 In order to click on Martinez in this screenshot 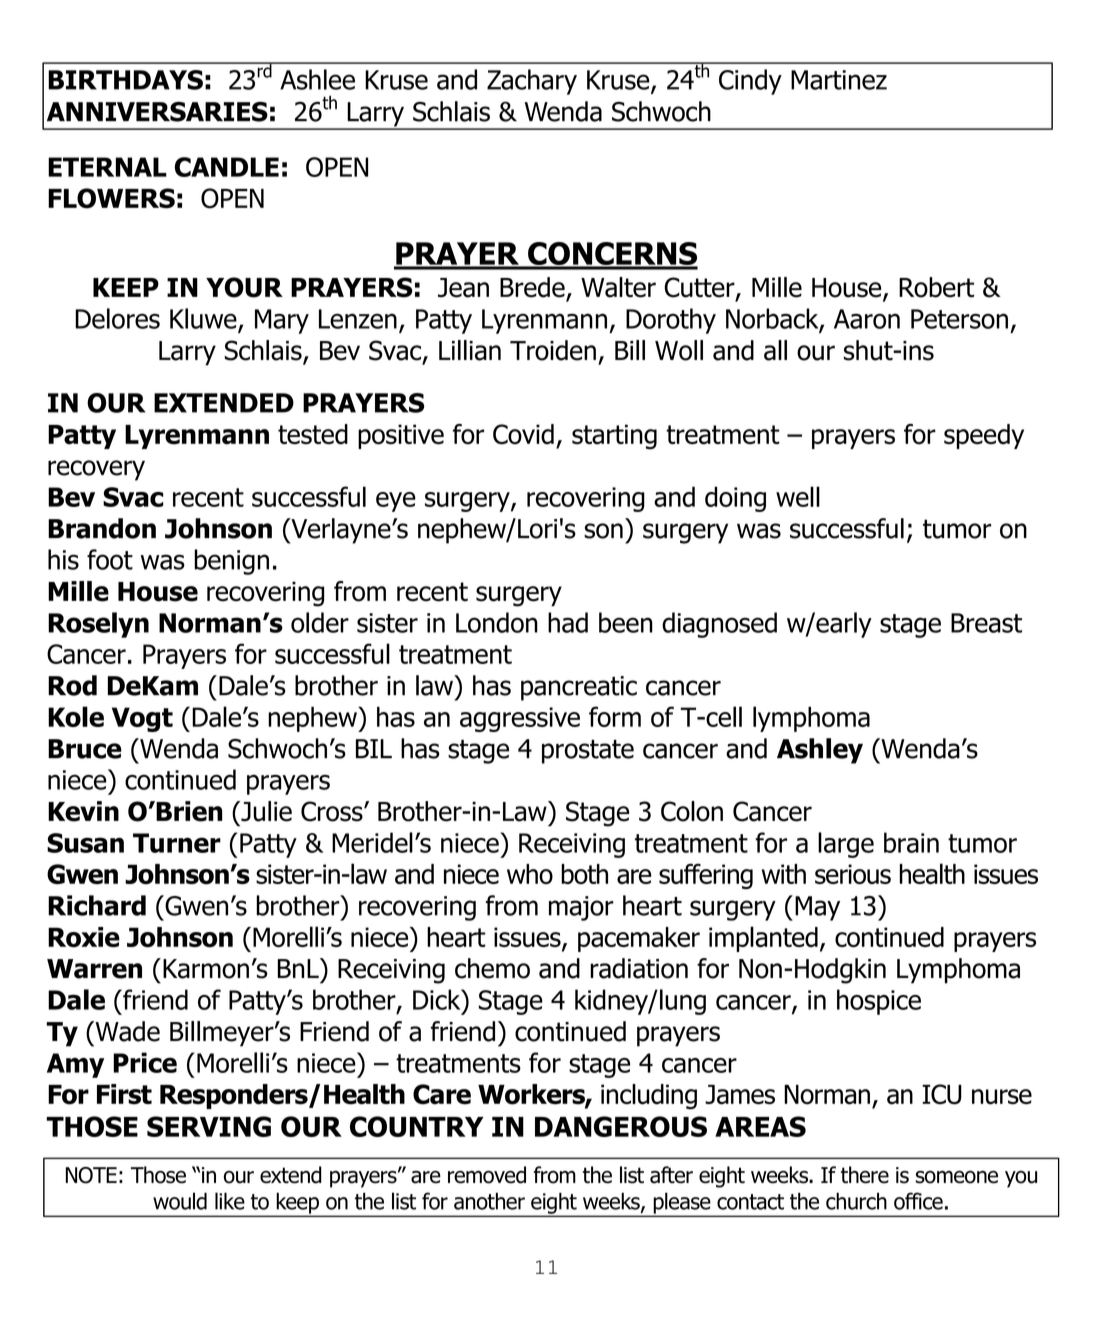, I will do `click(839, 80)`.
